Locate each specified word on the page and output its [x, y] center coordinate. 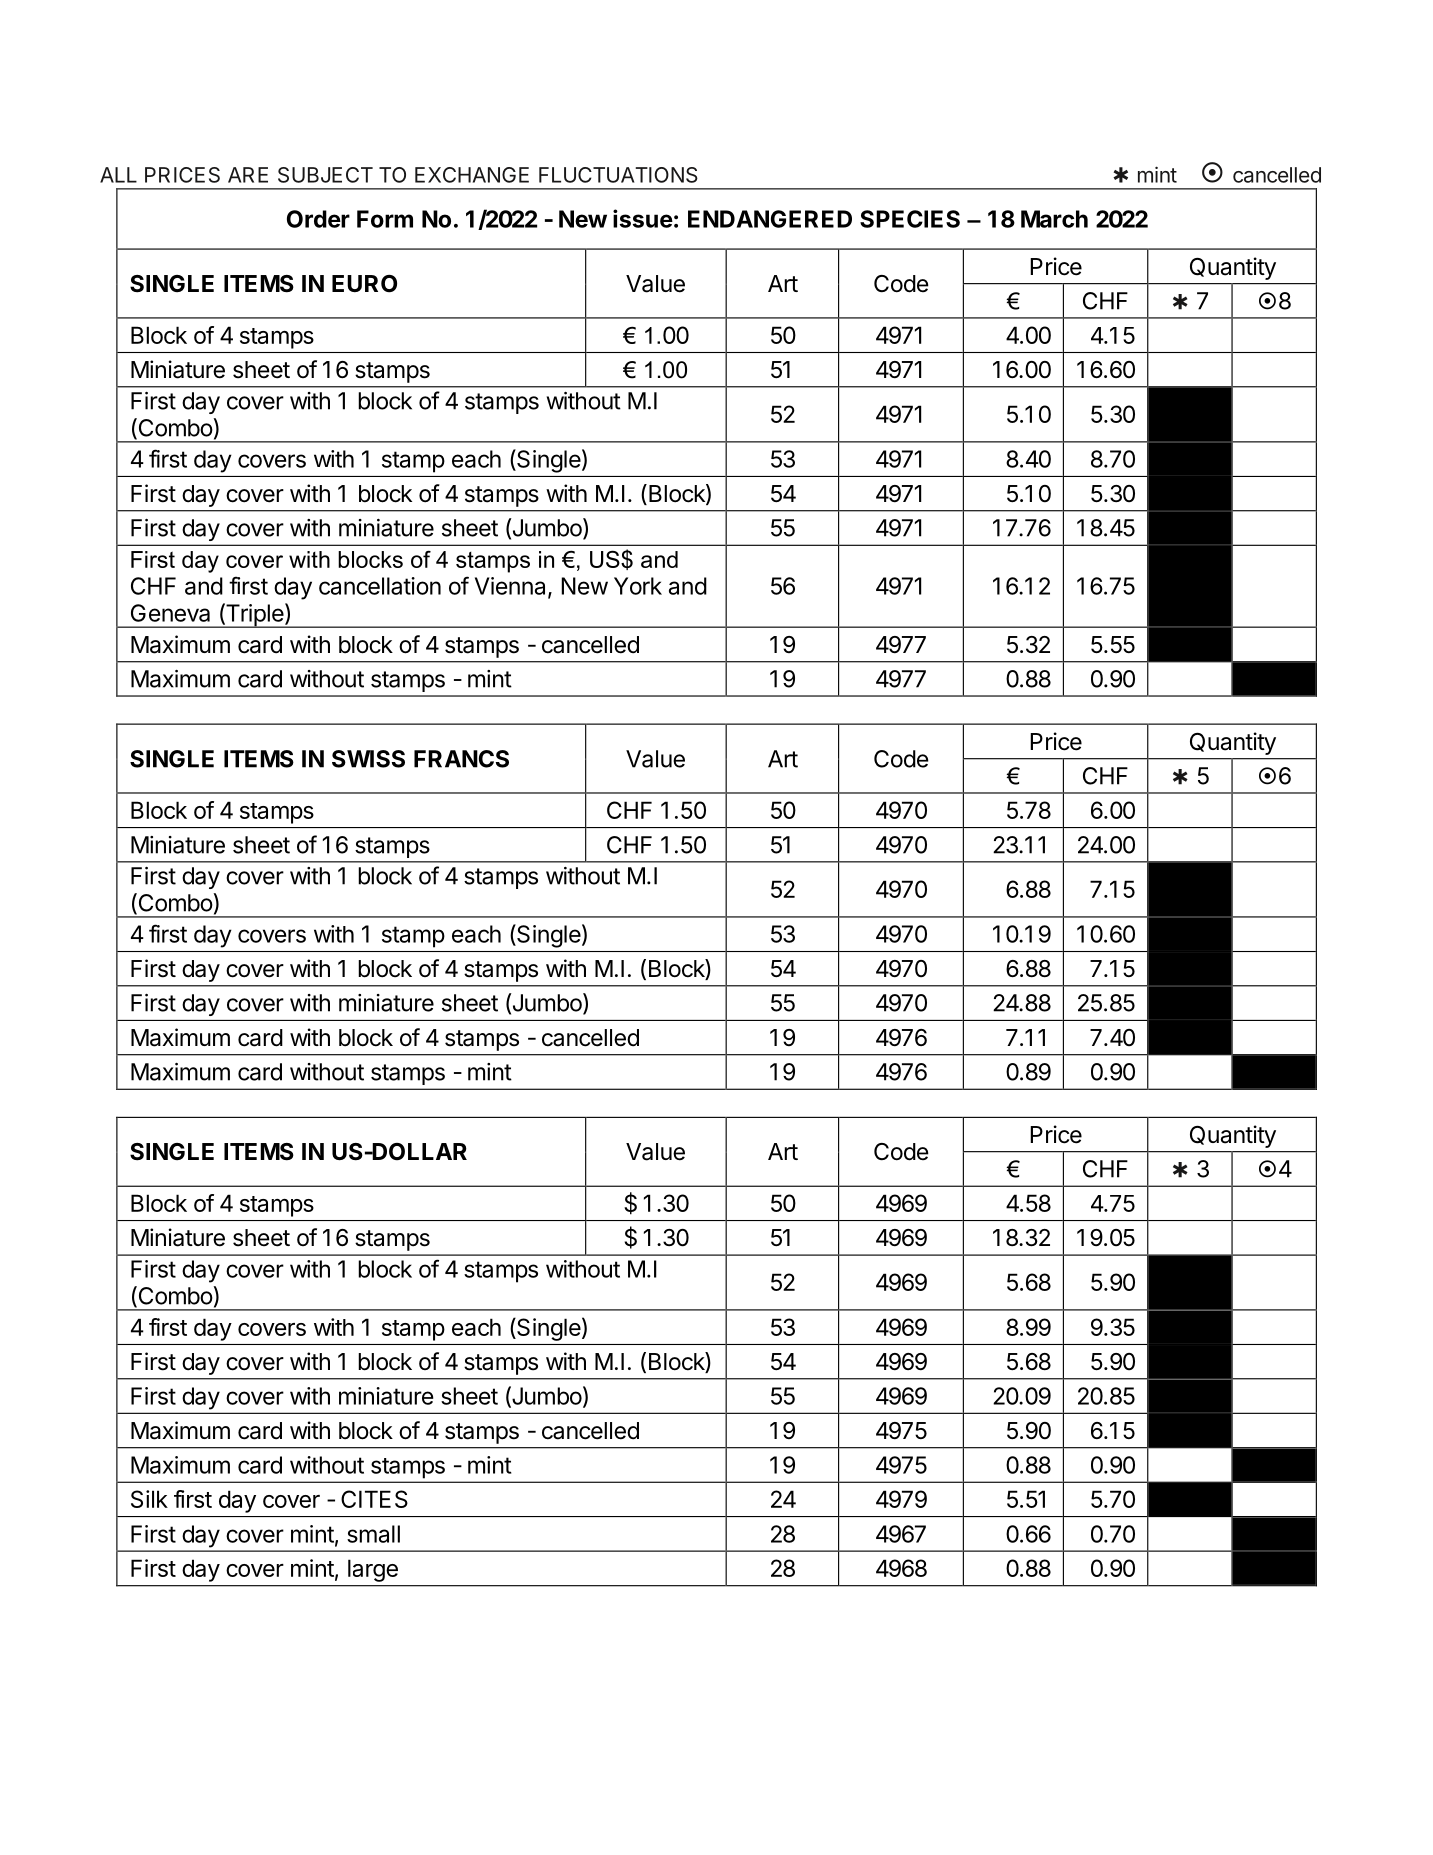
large [373, 1570]
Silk [149, 1499]
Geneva [170, 613]
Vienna [512, 587]
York [638, 586]
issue [643, 218]
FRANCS [461, 759]
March [1054, 219]
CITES [374, 1499]
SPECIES [910, 219]
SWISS [368, 759]
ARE [248, 175]
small [373, 1534]
